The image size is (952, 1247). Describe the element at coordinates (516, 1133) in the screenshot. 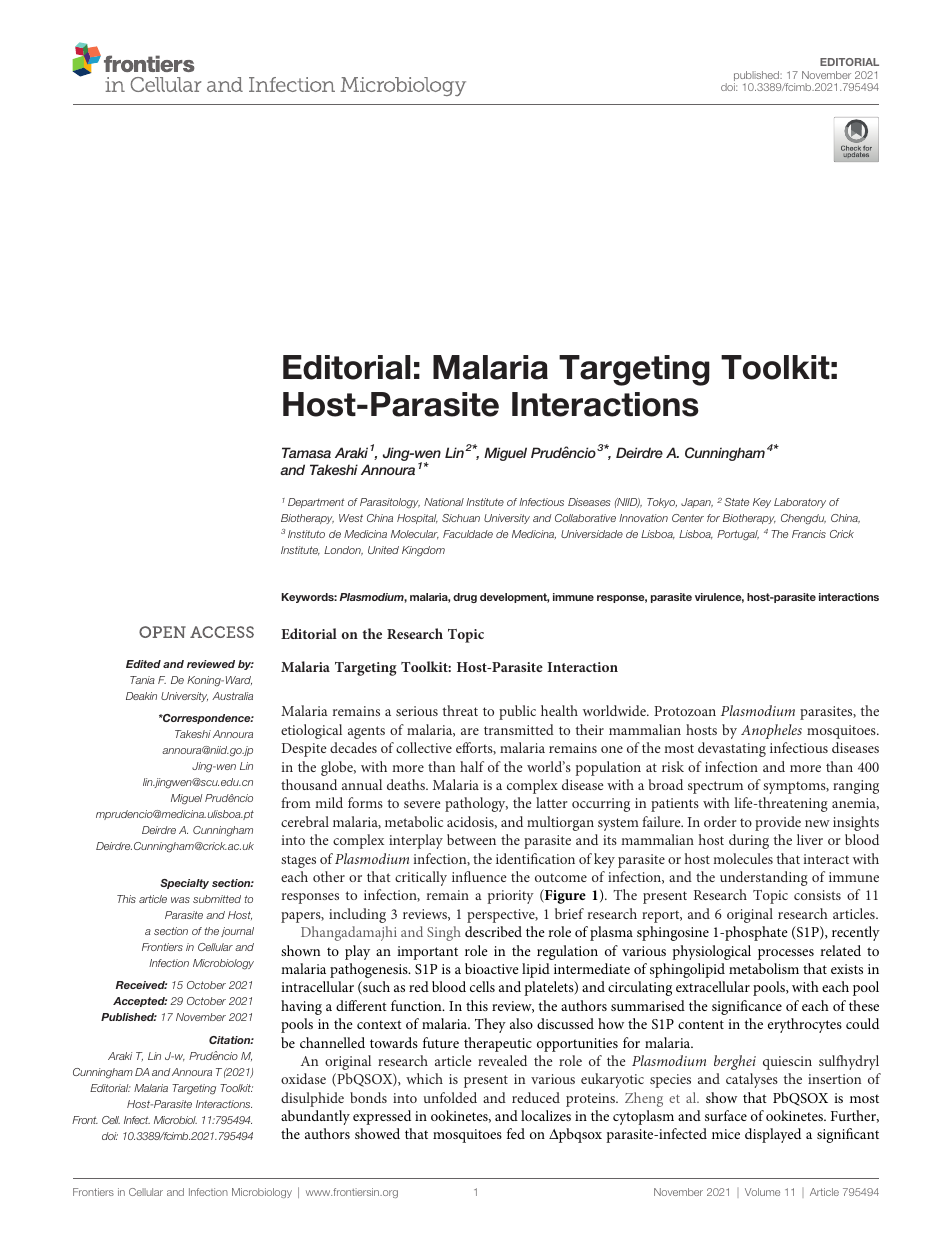

I see `fed` at that location.
